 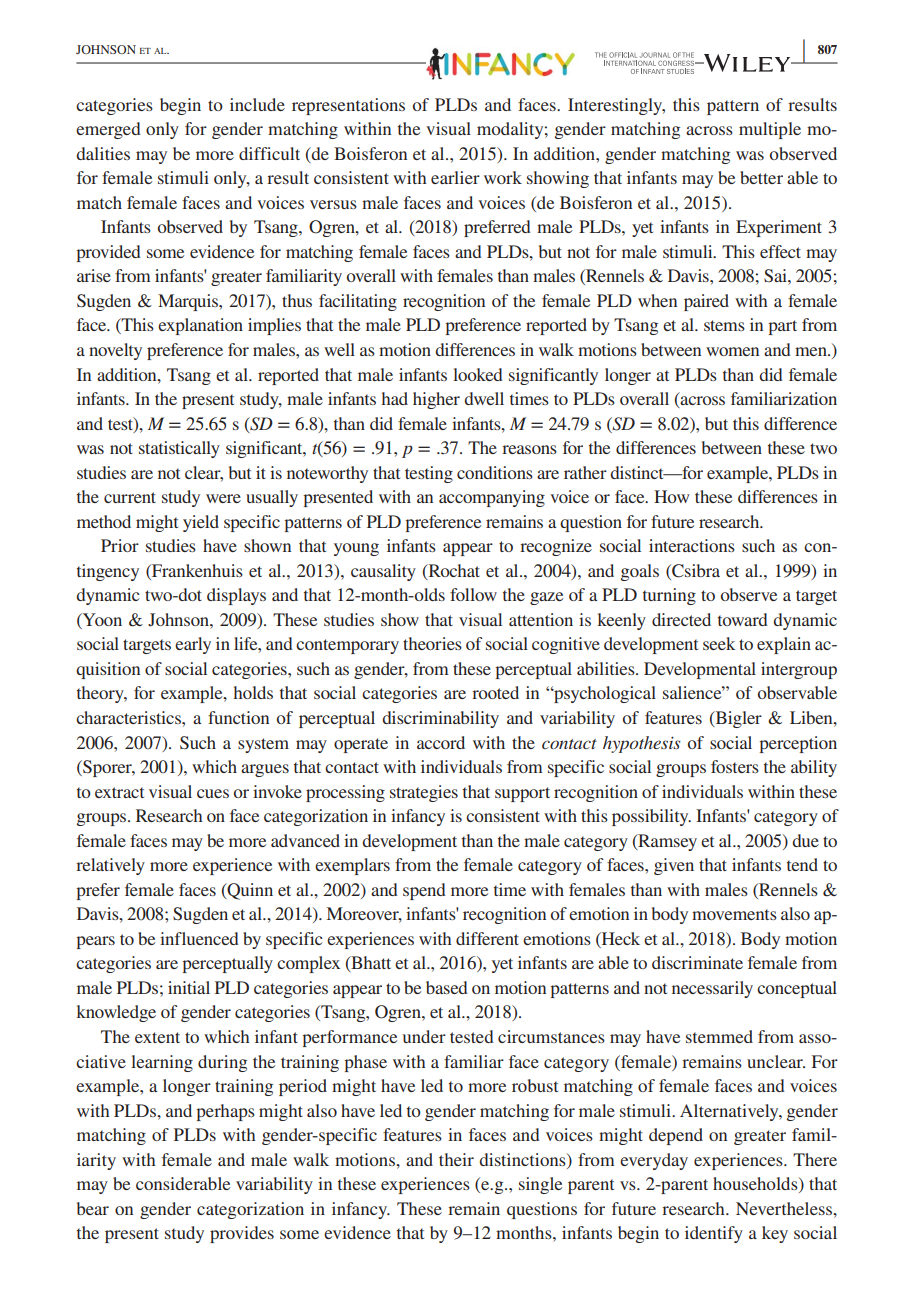 What do you see at coordinates (242, 1234) in the screenshot?
I see `provides` at bounding box center [242, 1234].
